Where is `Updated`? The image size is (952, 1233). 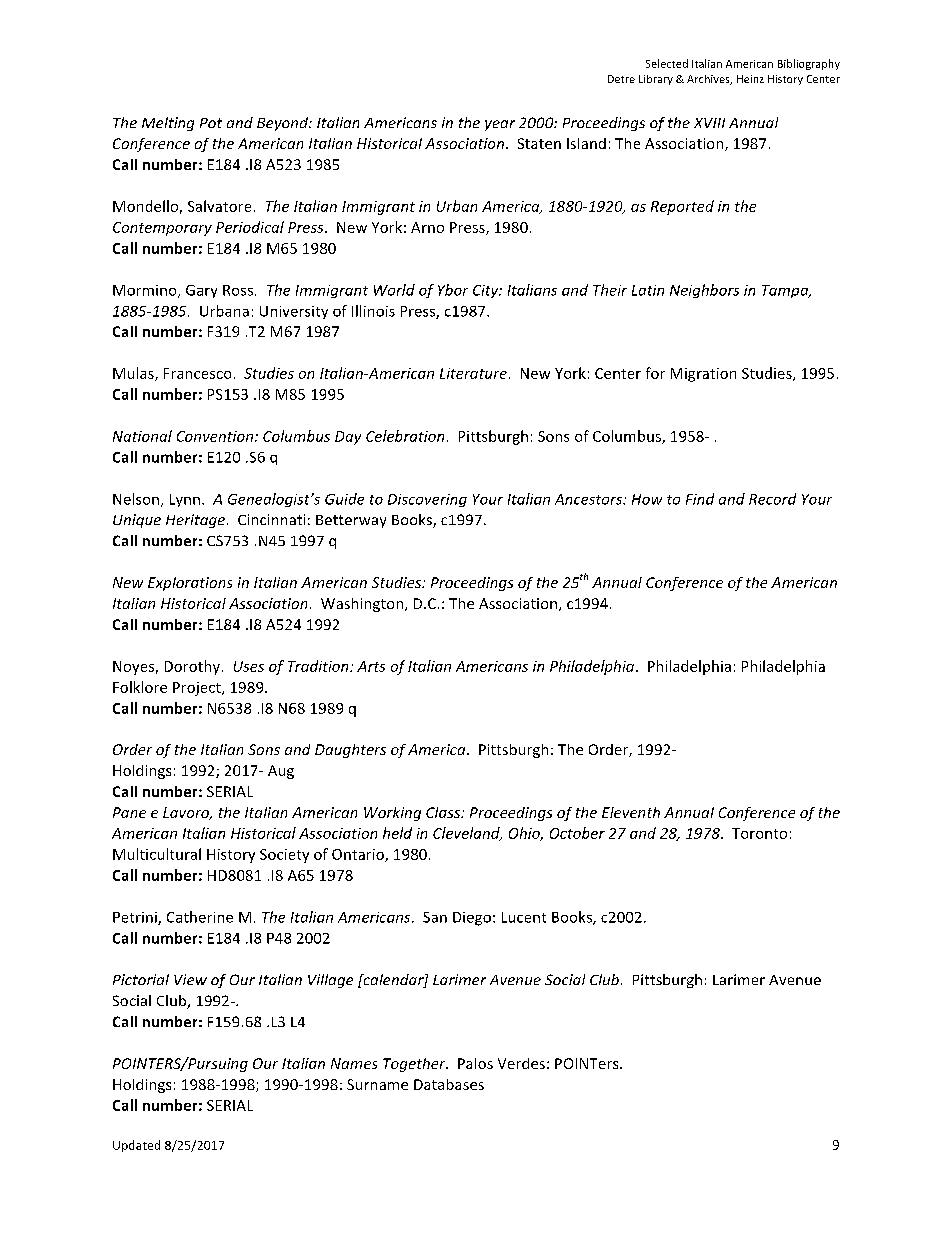 Updated is located at coordinates (136, 1146).
